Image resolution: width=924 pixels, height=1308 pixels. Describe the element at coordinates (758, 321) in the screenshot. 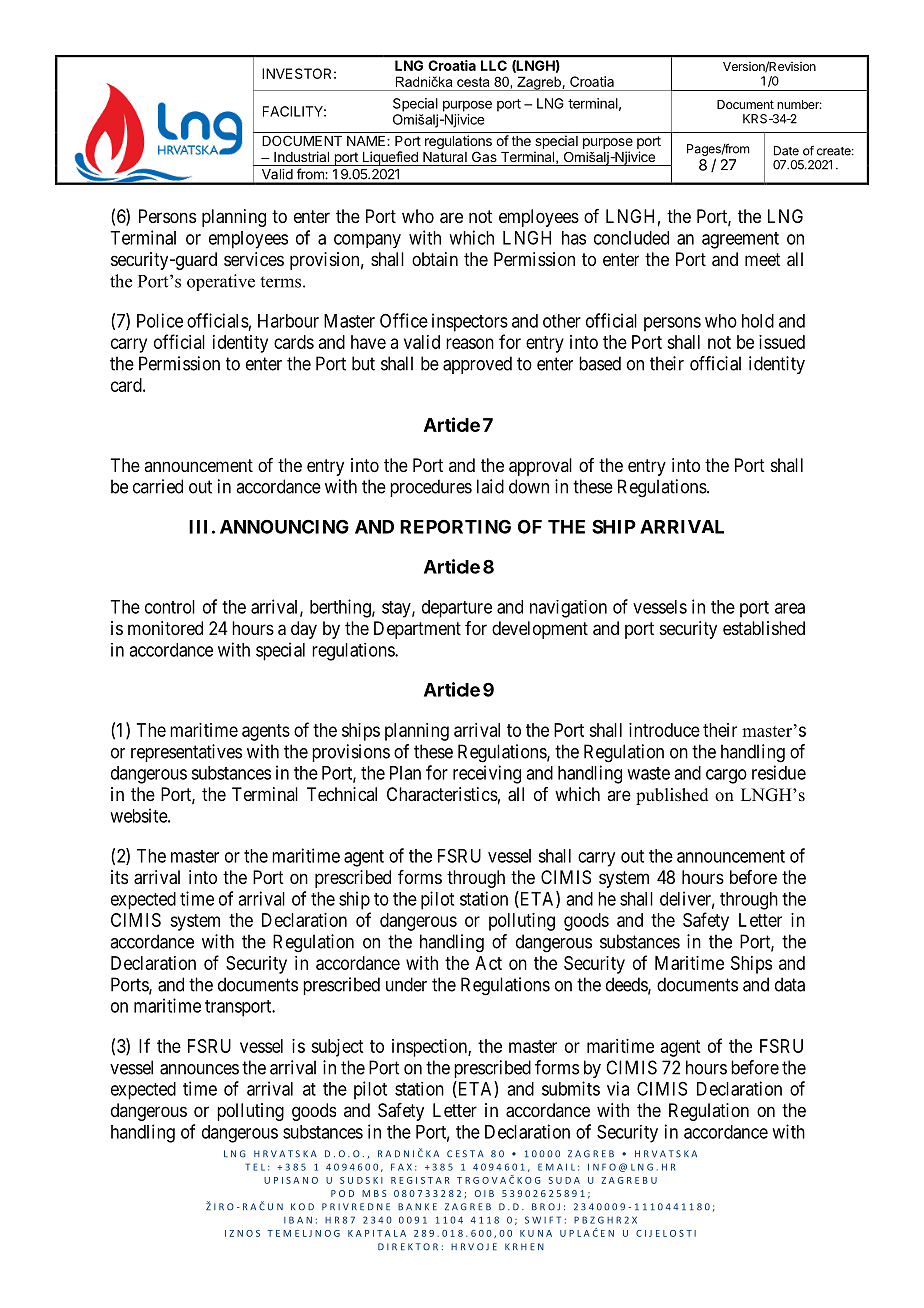

I see `hold` at that location.
